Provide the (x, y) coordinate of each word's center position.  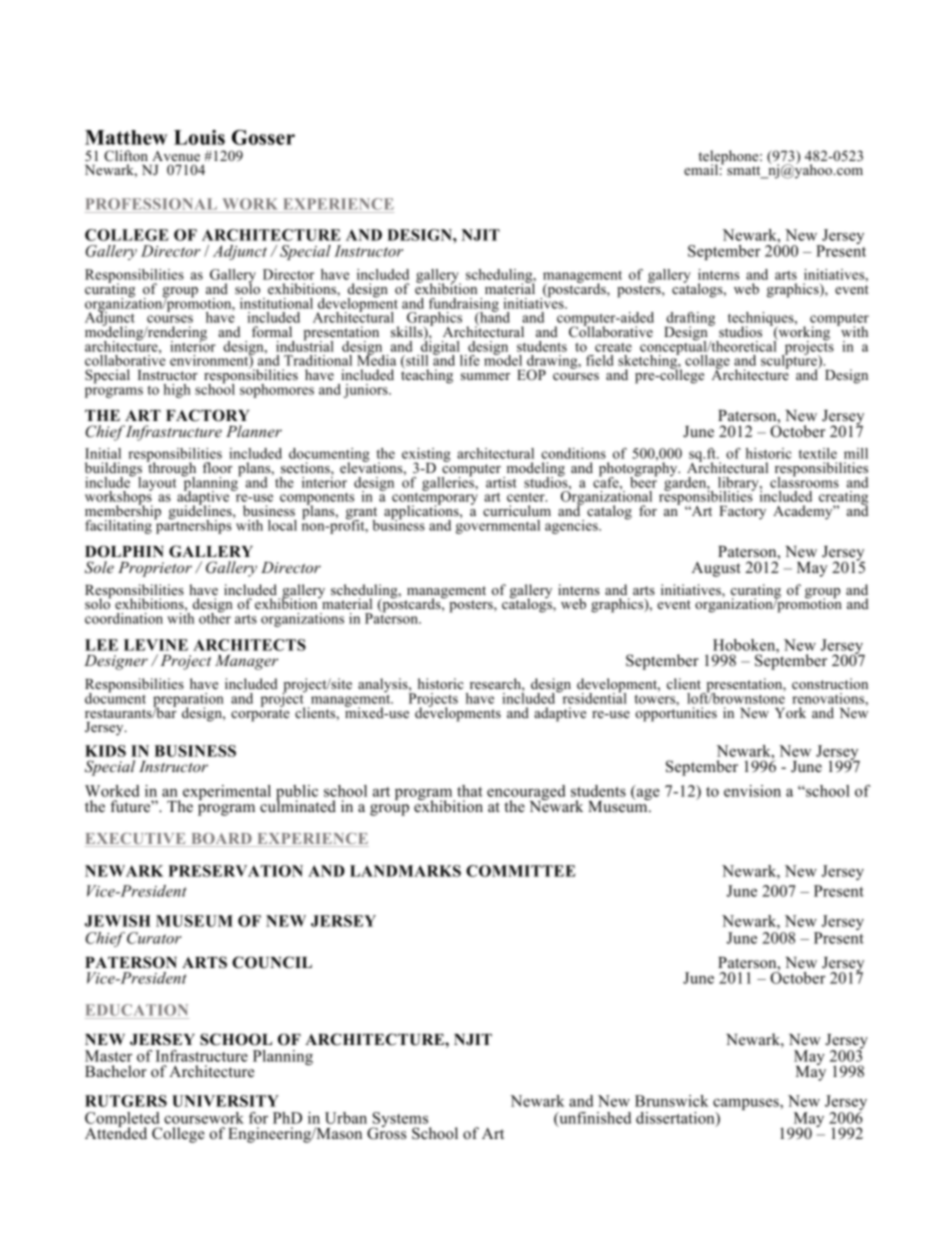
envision (752, 791)
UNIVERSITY (225, 1101)
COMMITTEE (521, 871)
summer (485, 376)
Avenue (176, 156)
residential (593, 697)
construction (830, 683)
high (177, 391)
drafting (690, 320)
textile (818, 453)
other (215, 617)
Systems (400, 1121)
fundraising (464, 306)
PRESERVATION (235, 871)
